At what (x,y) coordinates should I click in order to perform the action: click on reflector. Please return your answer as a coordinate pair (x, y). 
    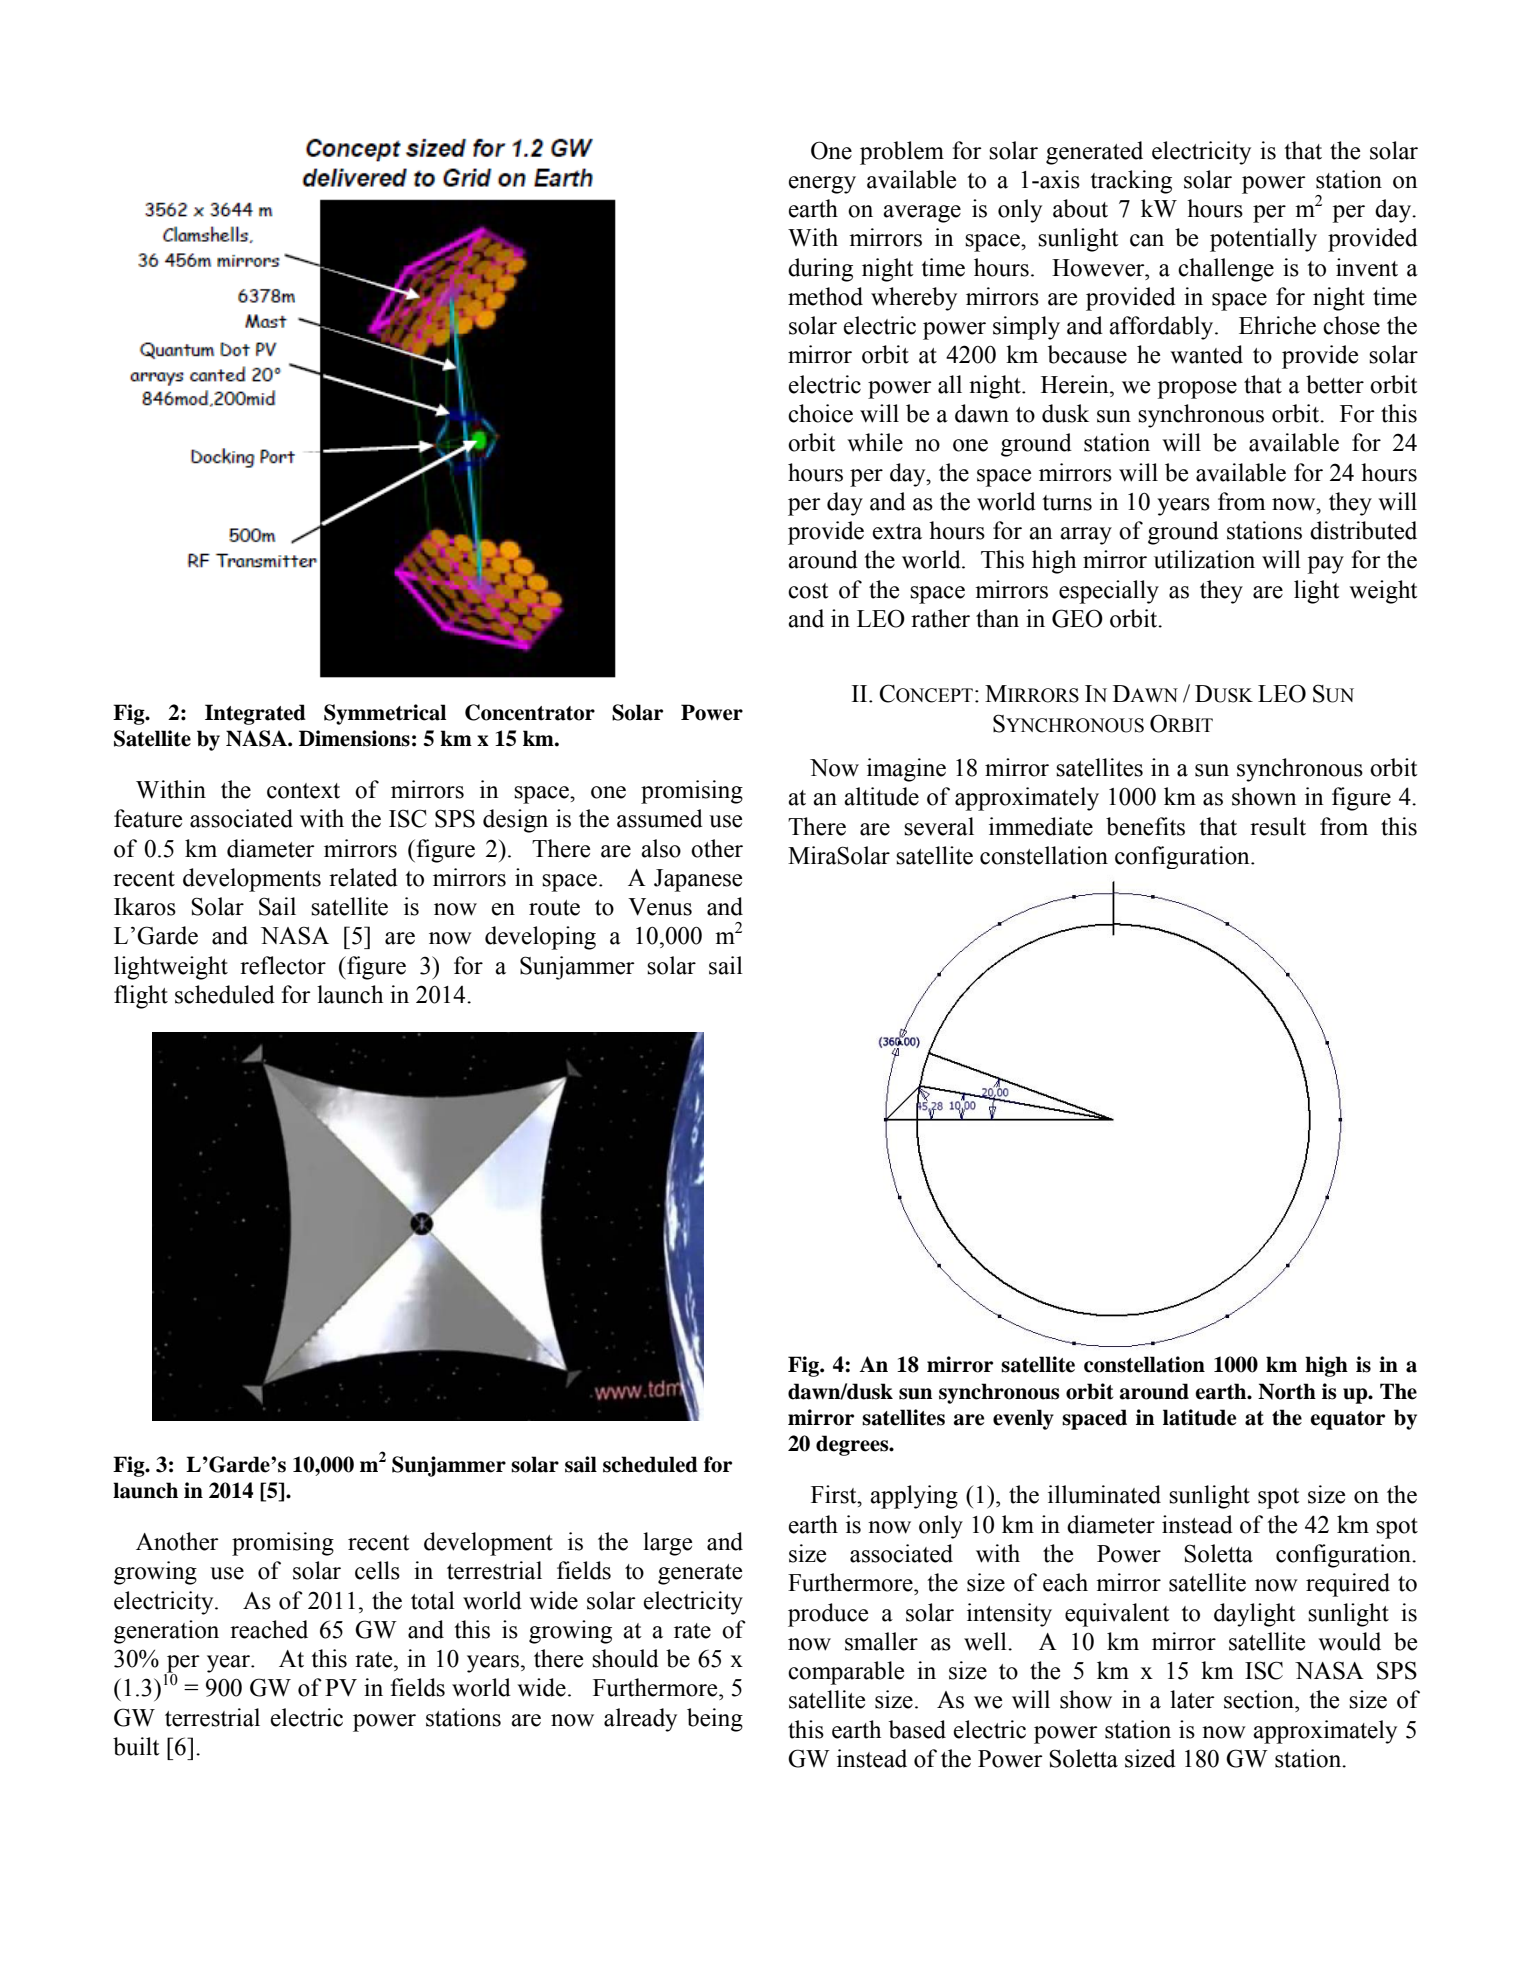
    Looking at the image, I should click on (283, 965).
